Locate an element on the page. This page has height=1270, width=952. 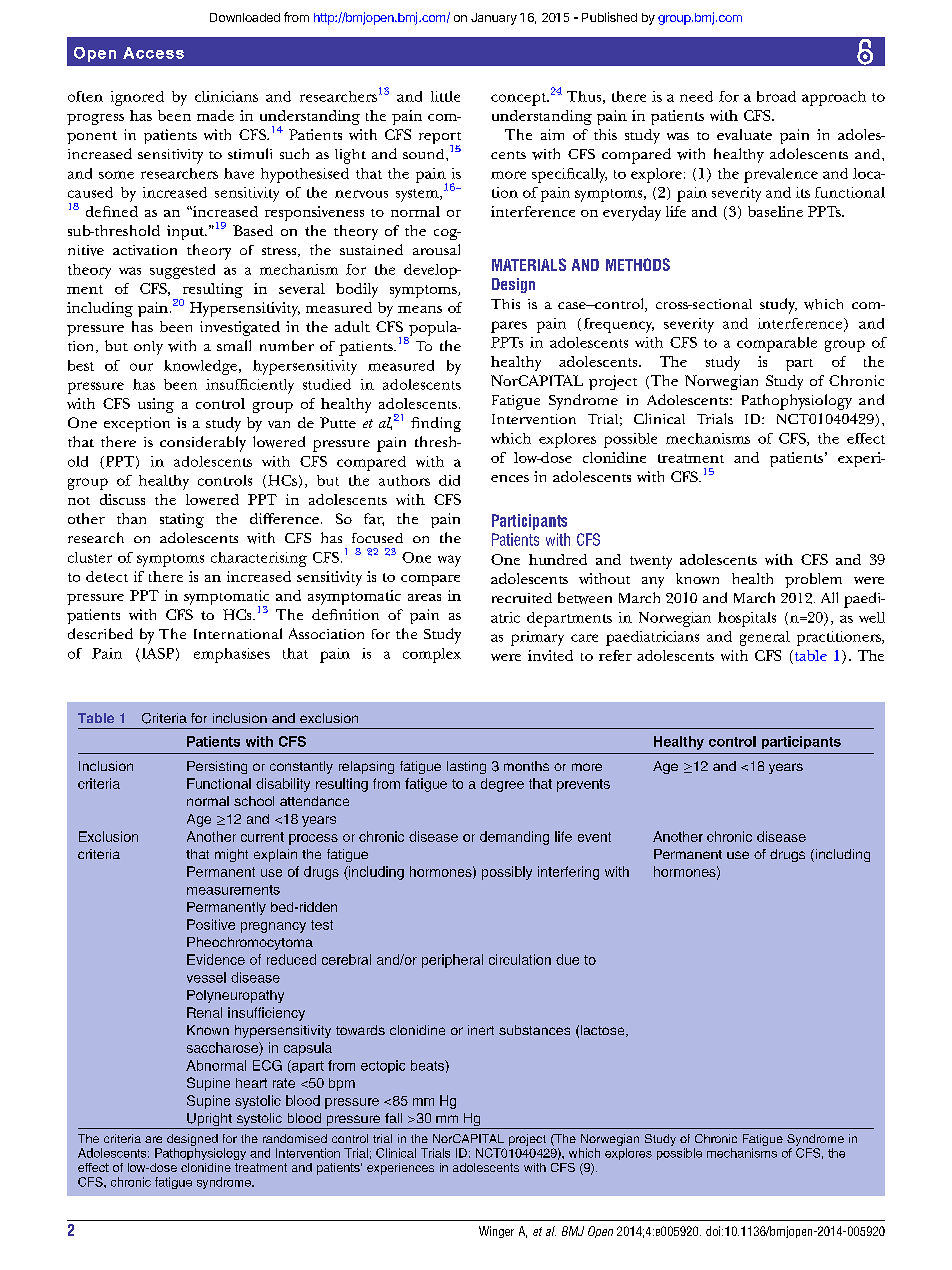
January is located at coordinates (494, 19).
